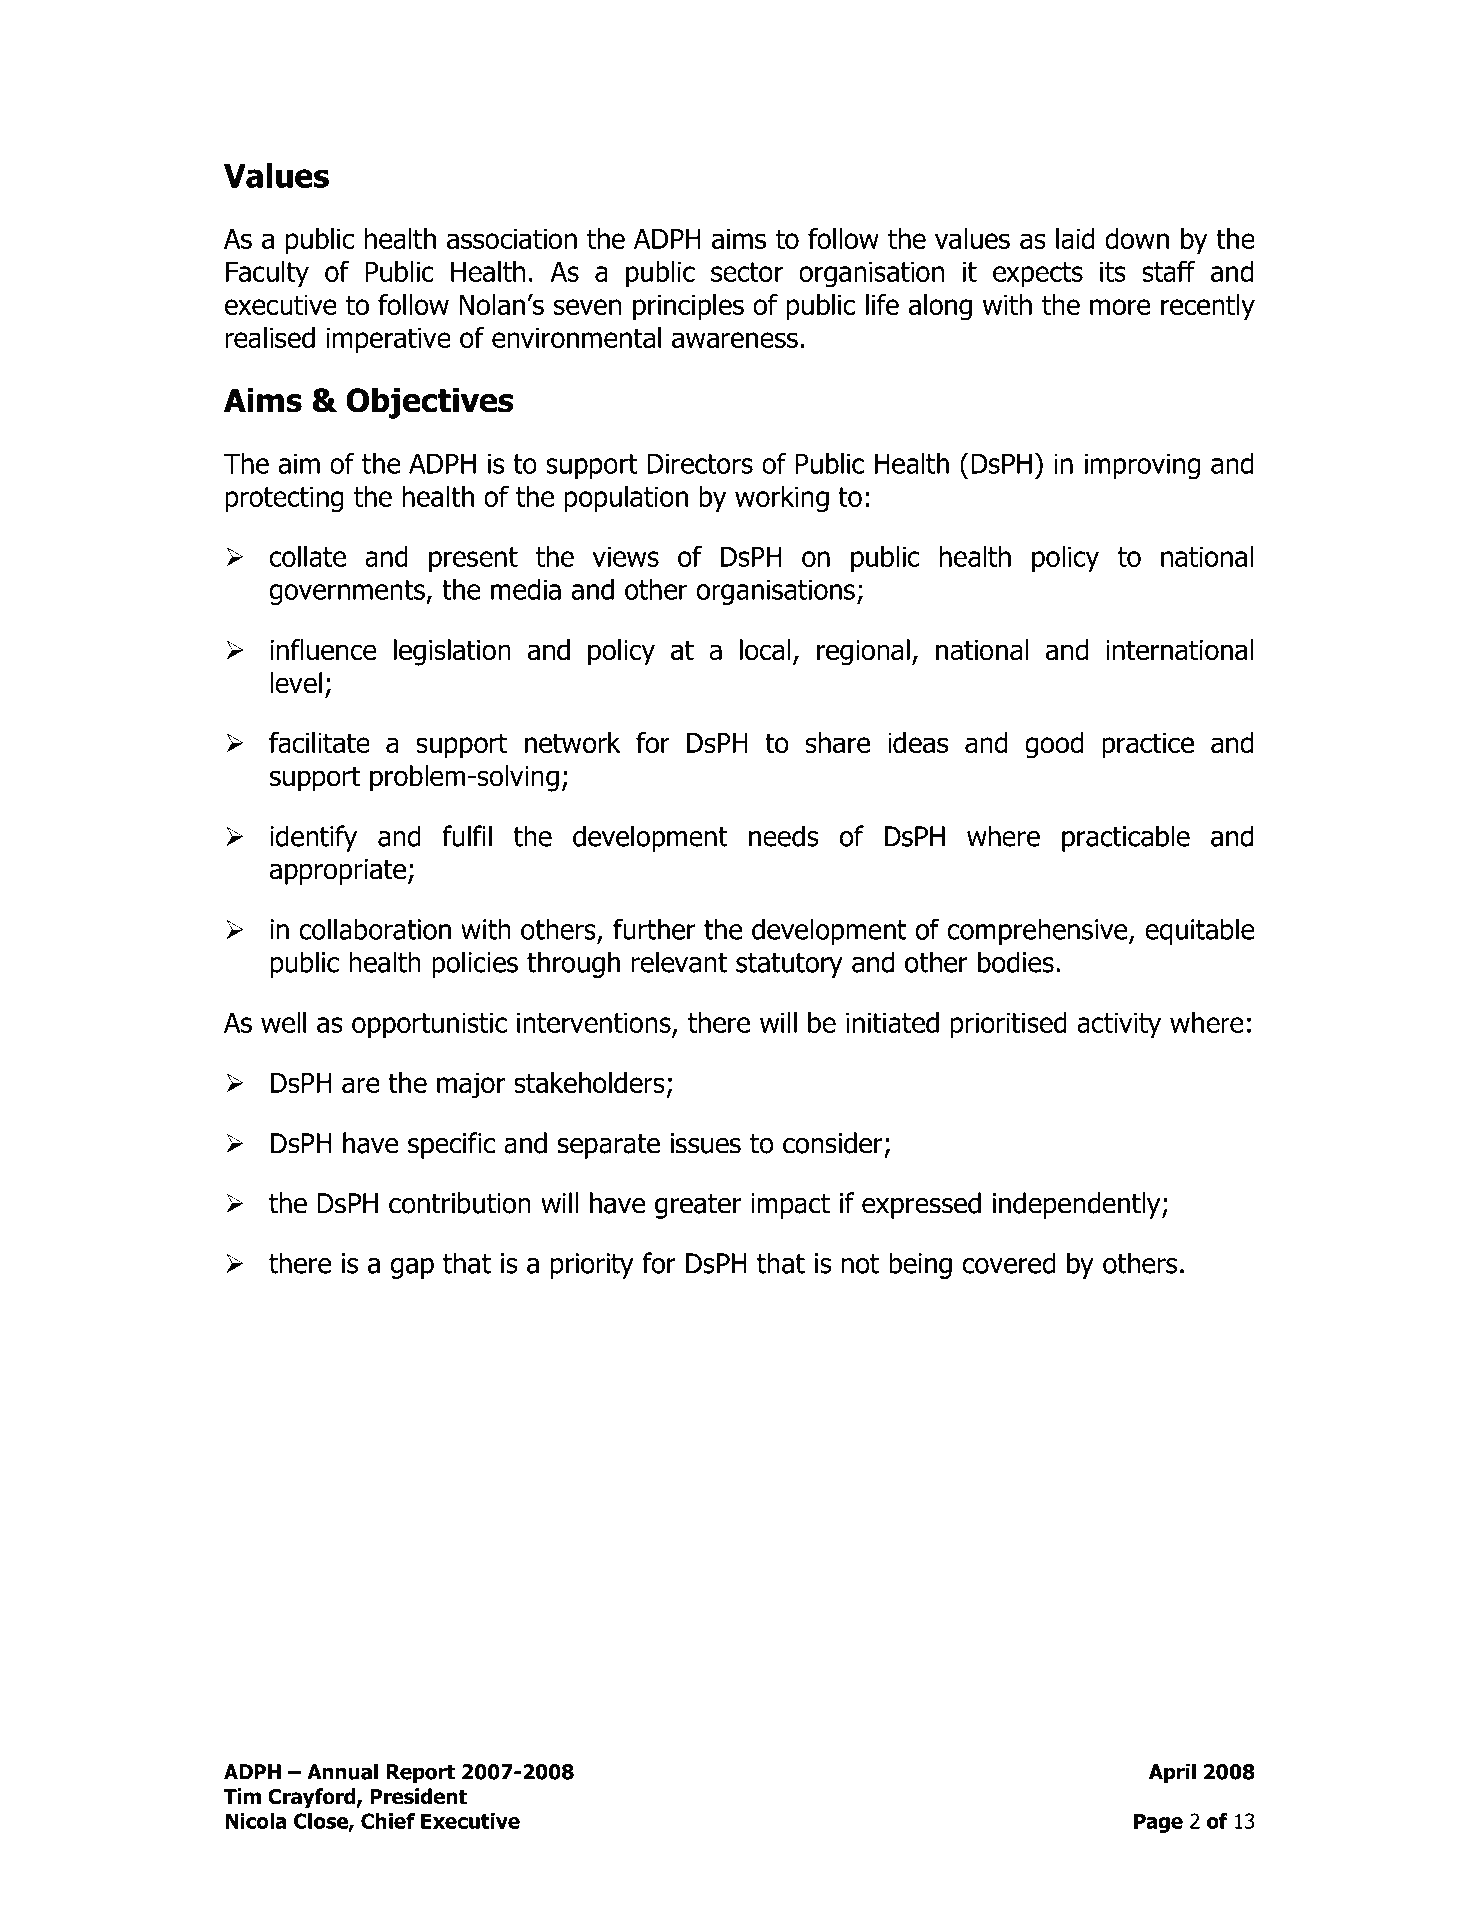 Image resolution: width=1480 pixels, height=1916 pixels. I want to click on covered, so click(1008, 1263).
